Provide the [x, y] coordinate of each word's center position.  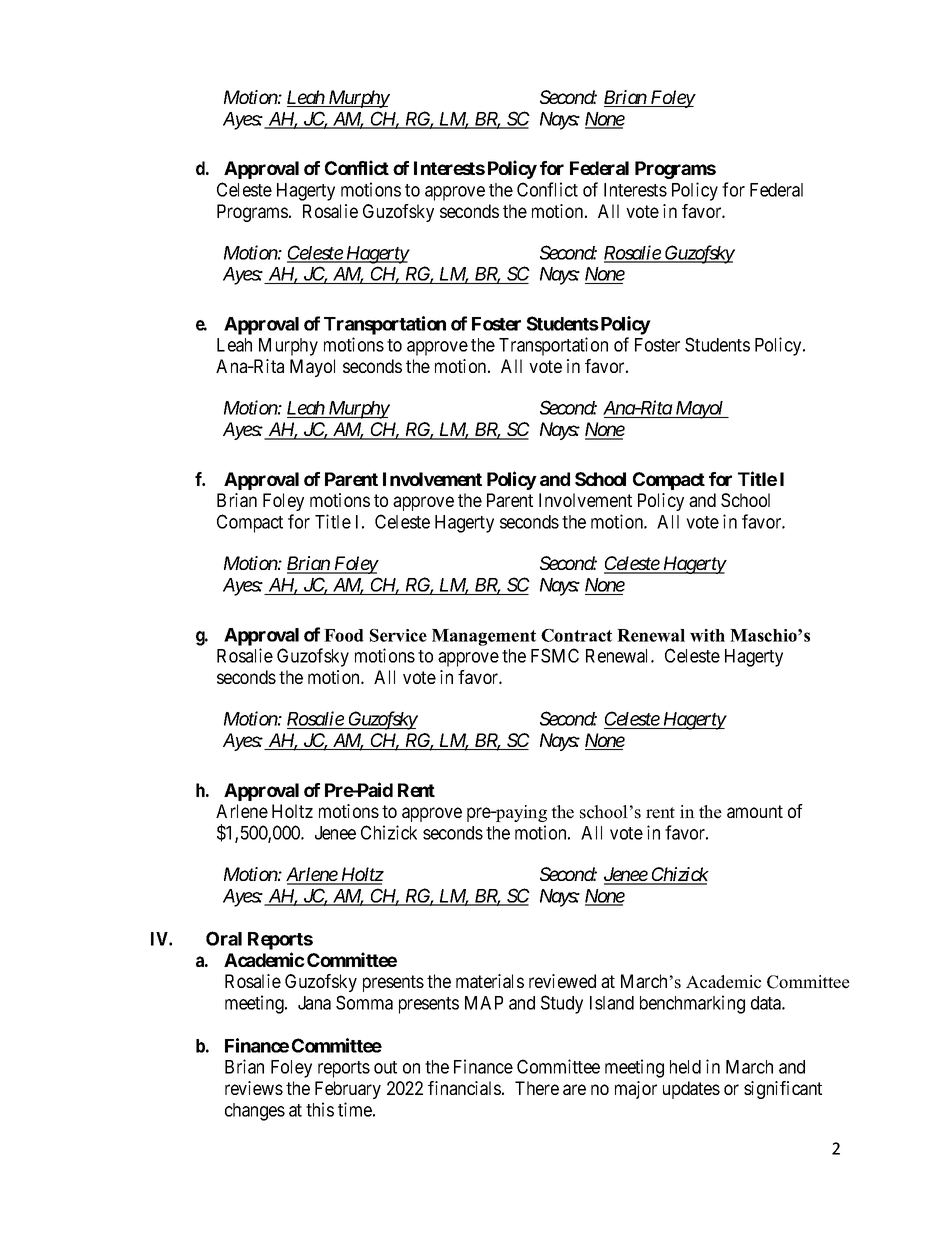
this [320, 1109]
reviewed [562, 981]
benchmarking [692, 1004]
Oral [224, 938]
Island [612, 1003]
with [707, 635]
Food [344, 635]
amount [755, 811]
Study [562, 1004]
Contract [576, 635]
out [385, 1067]
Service [398, 635]
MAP [484, 1003]
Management [484, 637]
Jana [314, 1003]
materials [490, 981]
